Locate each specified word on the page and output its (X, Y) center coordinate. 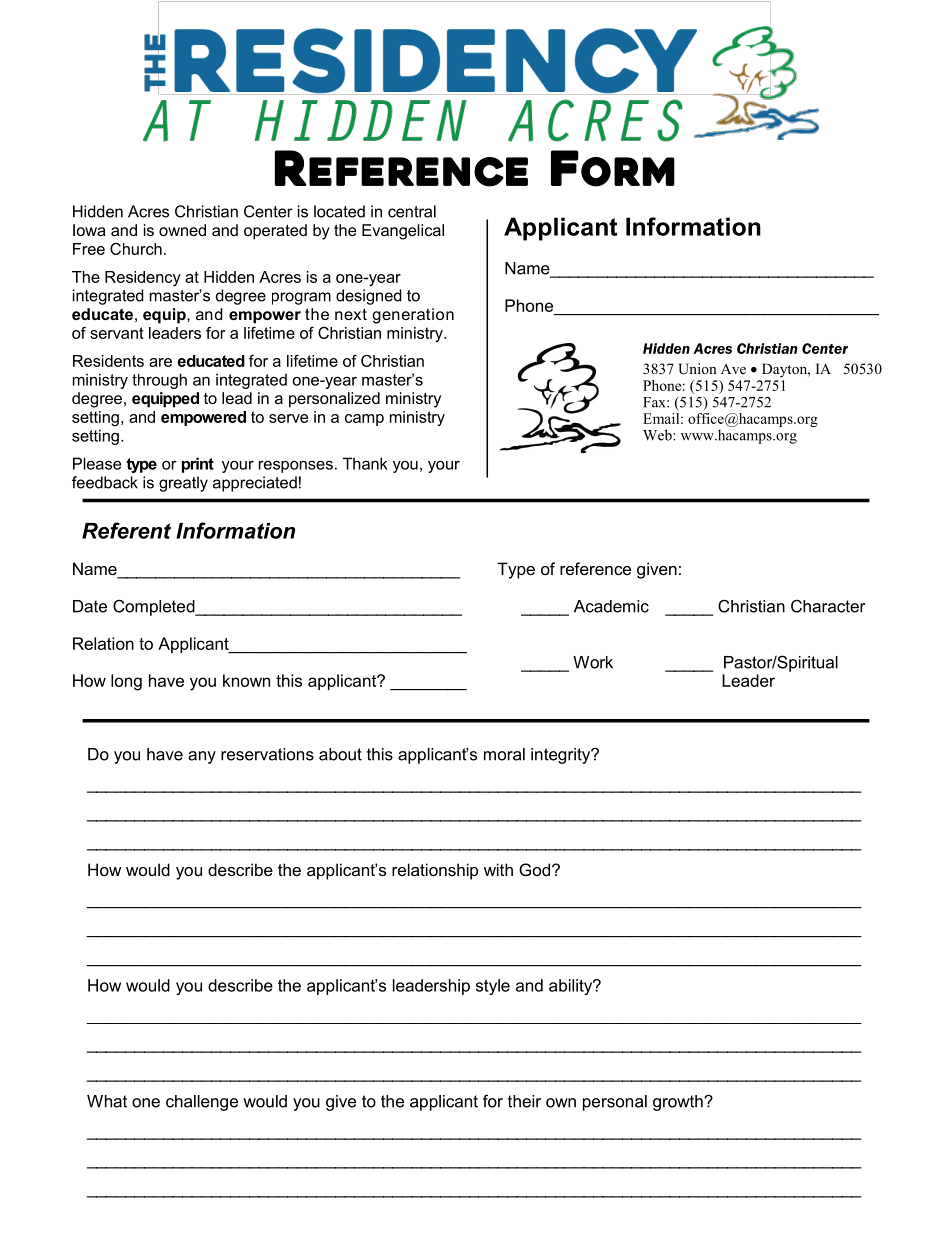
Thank (365, 463)
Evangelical (403, 232)
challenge (202, 1103)
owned (182, 230)
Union (697, 369)
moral (504, 754)
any (202, 757)
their (524, 1101)
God (536, 869)
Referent (126, 530)
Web (658, 435)
